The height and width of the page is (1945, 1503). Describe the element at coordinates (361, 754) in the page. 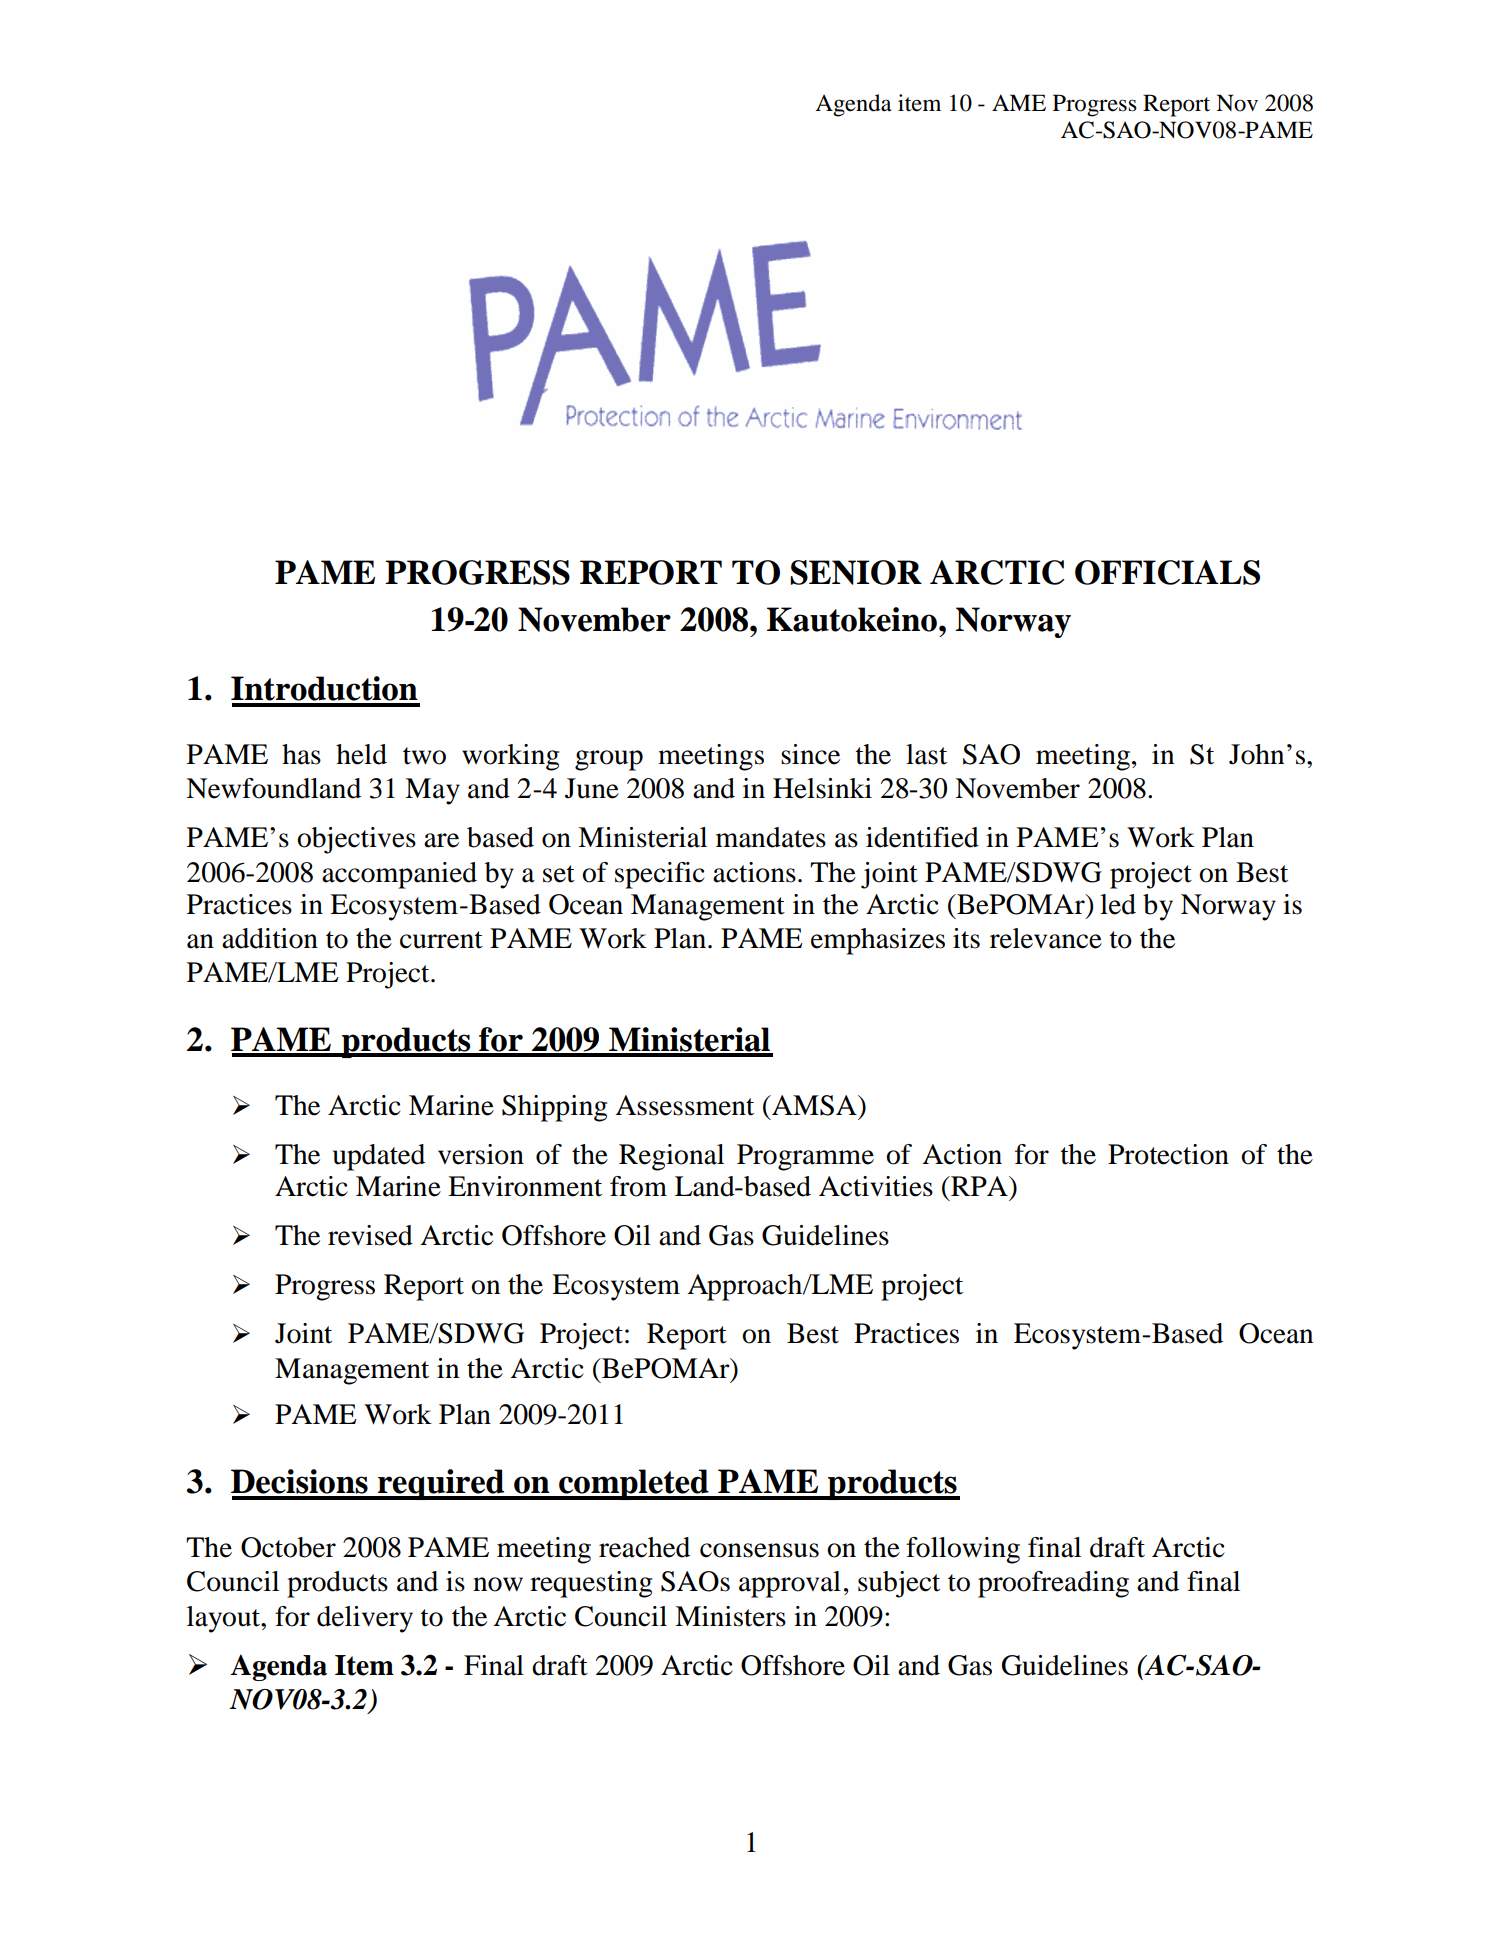

I see `held` at that location.
